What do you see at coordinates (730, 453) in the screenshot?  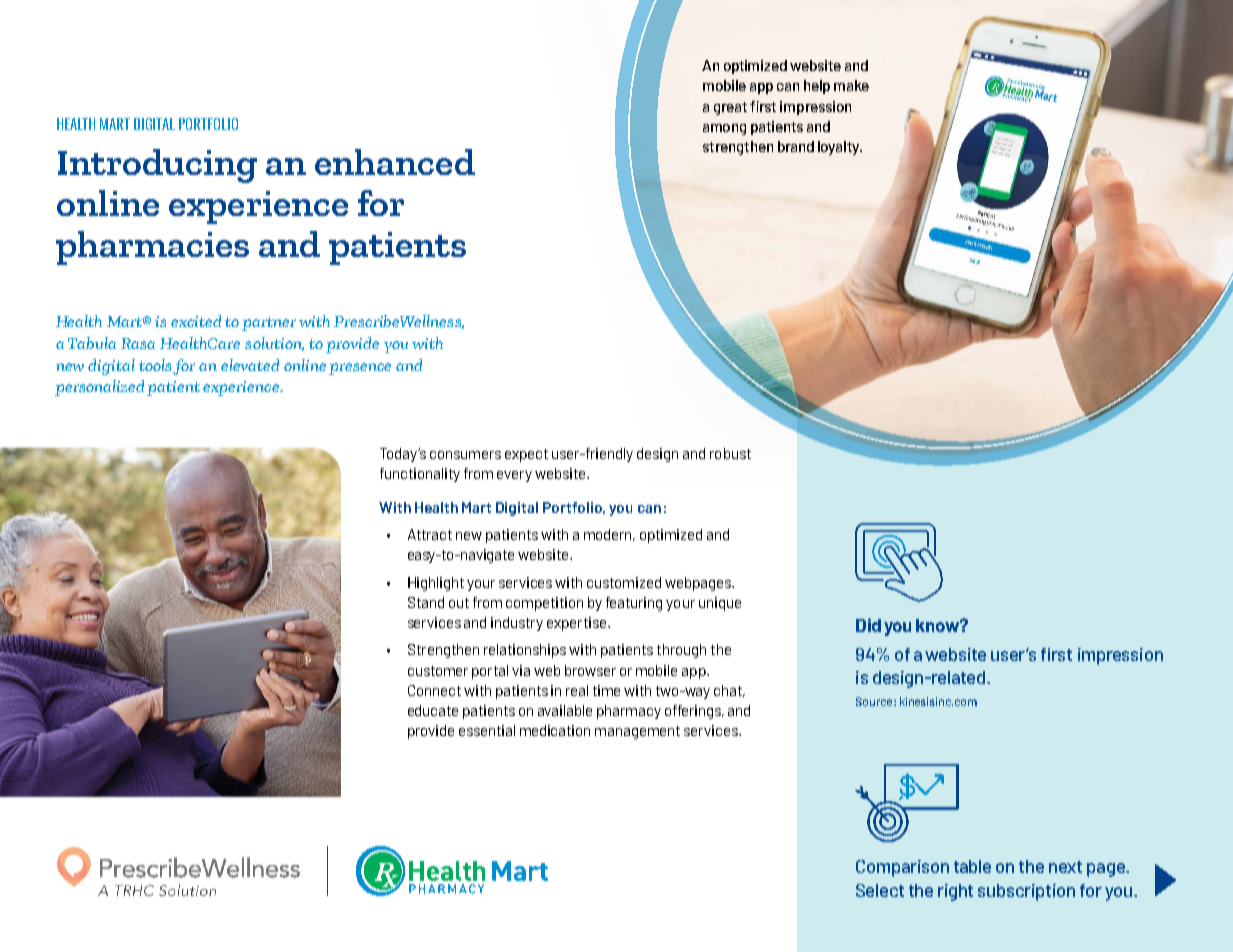 I see `robust` at bounding box center [730, 453].
